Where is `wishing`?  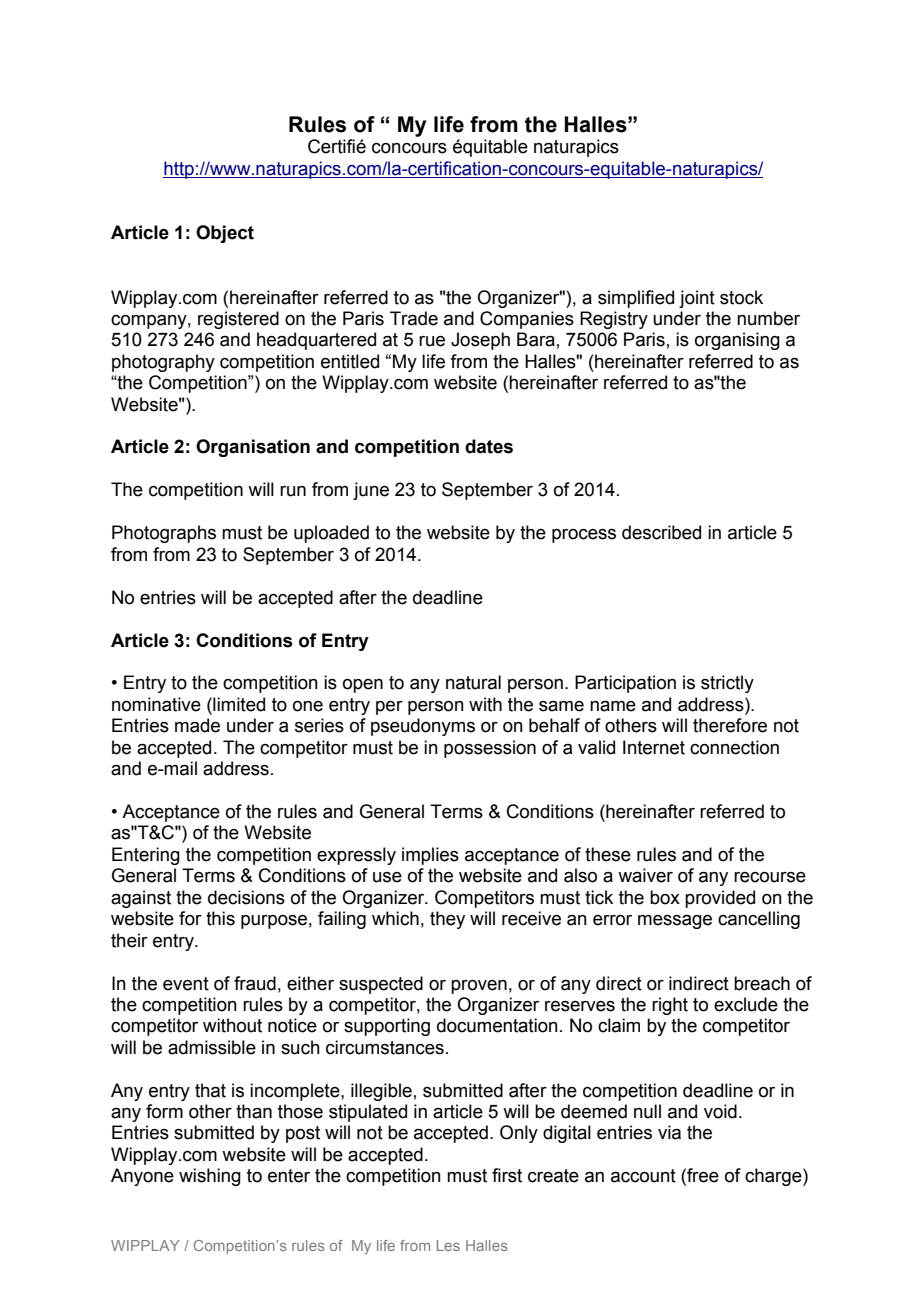
wishing is located at coordinates (210, 1177).
